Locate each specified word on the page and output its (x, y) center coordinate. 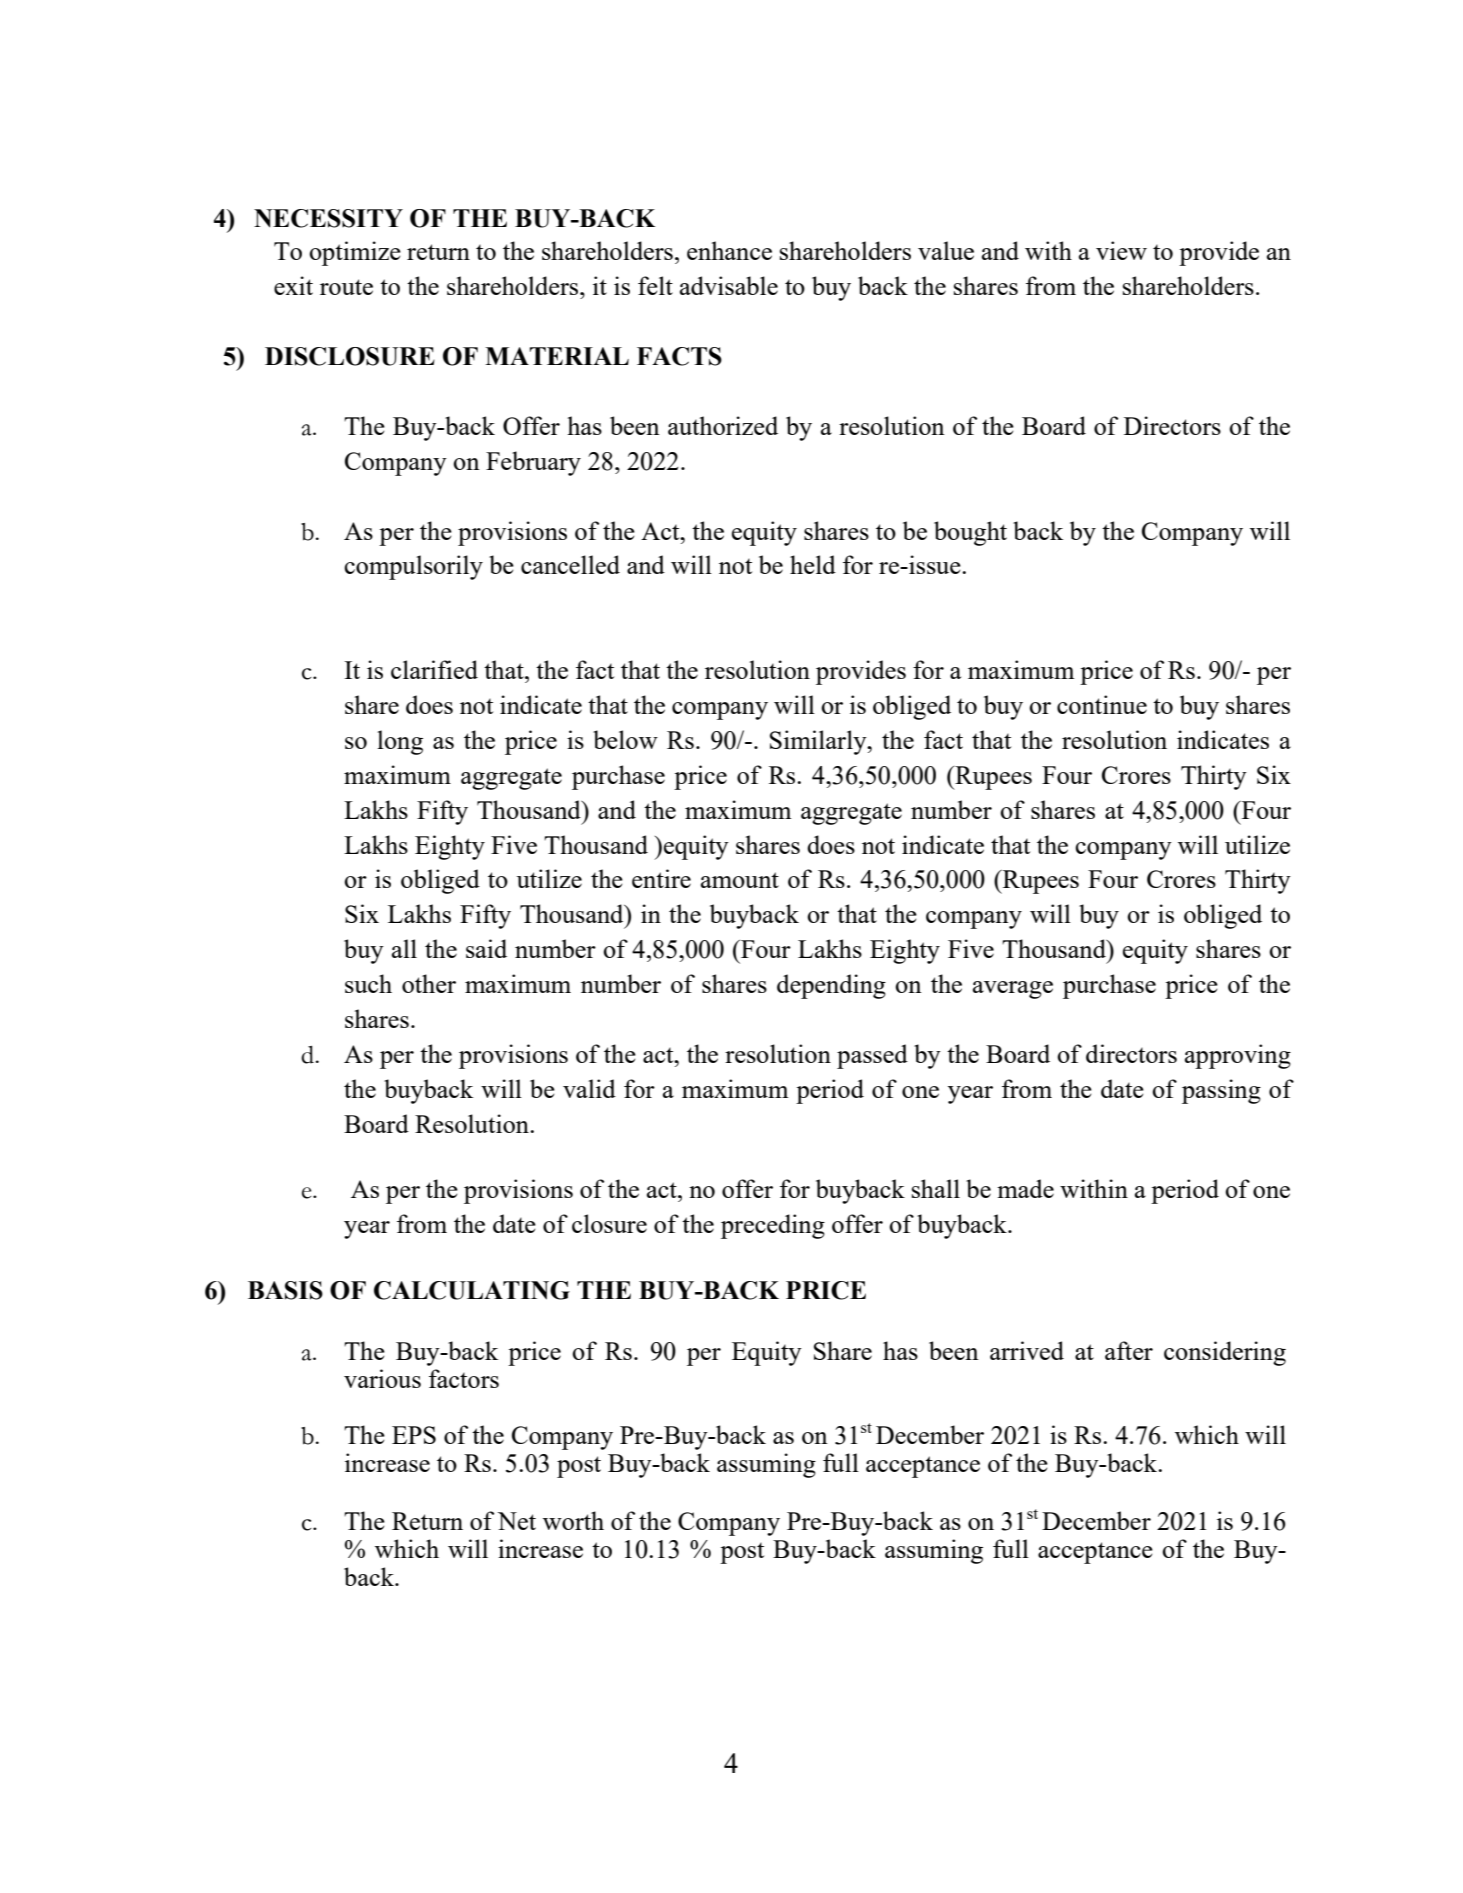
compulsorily (413, 567)
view (1121, 250)
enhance (729, 250)
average (1013, 990)
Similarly (819, 742)
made (1025, 1188)
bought (970, 533)
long (400, 742)
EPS (414, 1435)
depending (831, 986)
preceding (773, 1226)
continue (1102, 704)
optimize (355, 253)
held (813, 564)
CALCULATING (472, 1290)
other (429, 983)
